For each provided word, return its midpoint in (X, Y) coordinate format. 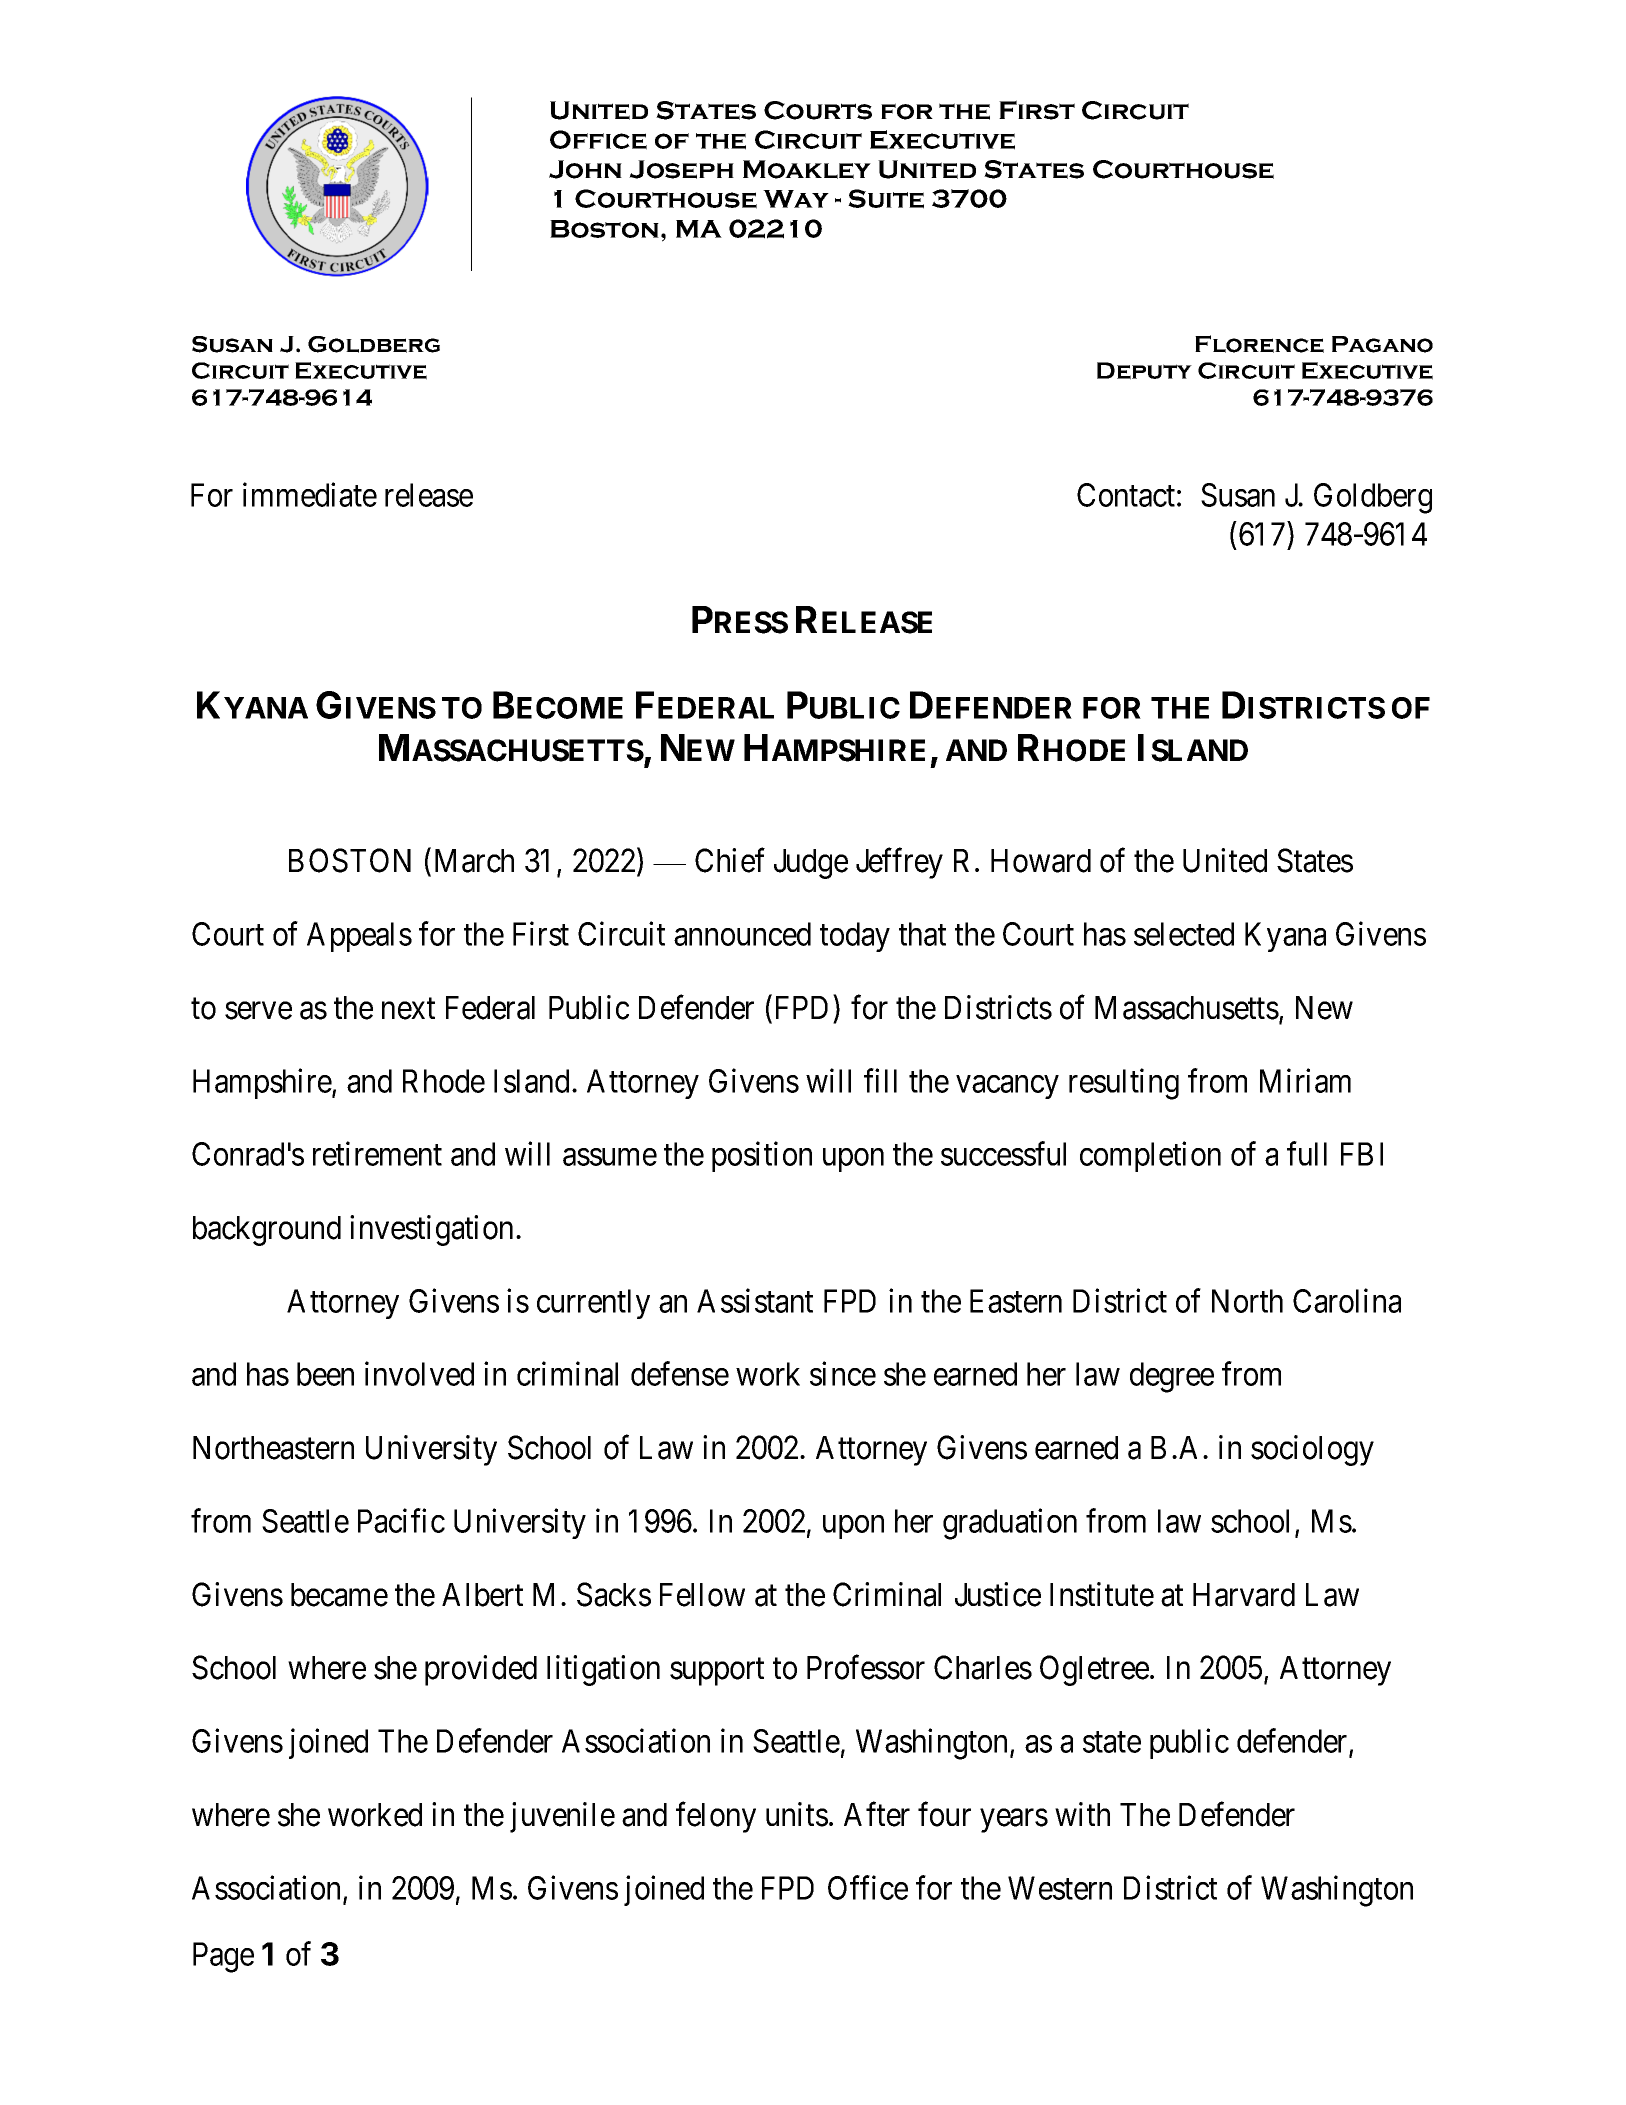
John (585, 169)
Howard (1041, 861)
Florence (1259, 344)
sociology (1312, 1450)
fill (880, 1080)
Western (1060, 1888)
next (408, 1009)
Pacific (401, 1520)
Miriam (1305, 1080)
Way (796, 199)
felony (716, 1817)
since (843, 1374)
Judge (811, 864)
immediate (310, 494)
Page (223, 1957)
